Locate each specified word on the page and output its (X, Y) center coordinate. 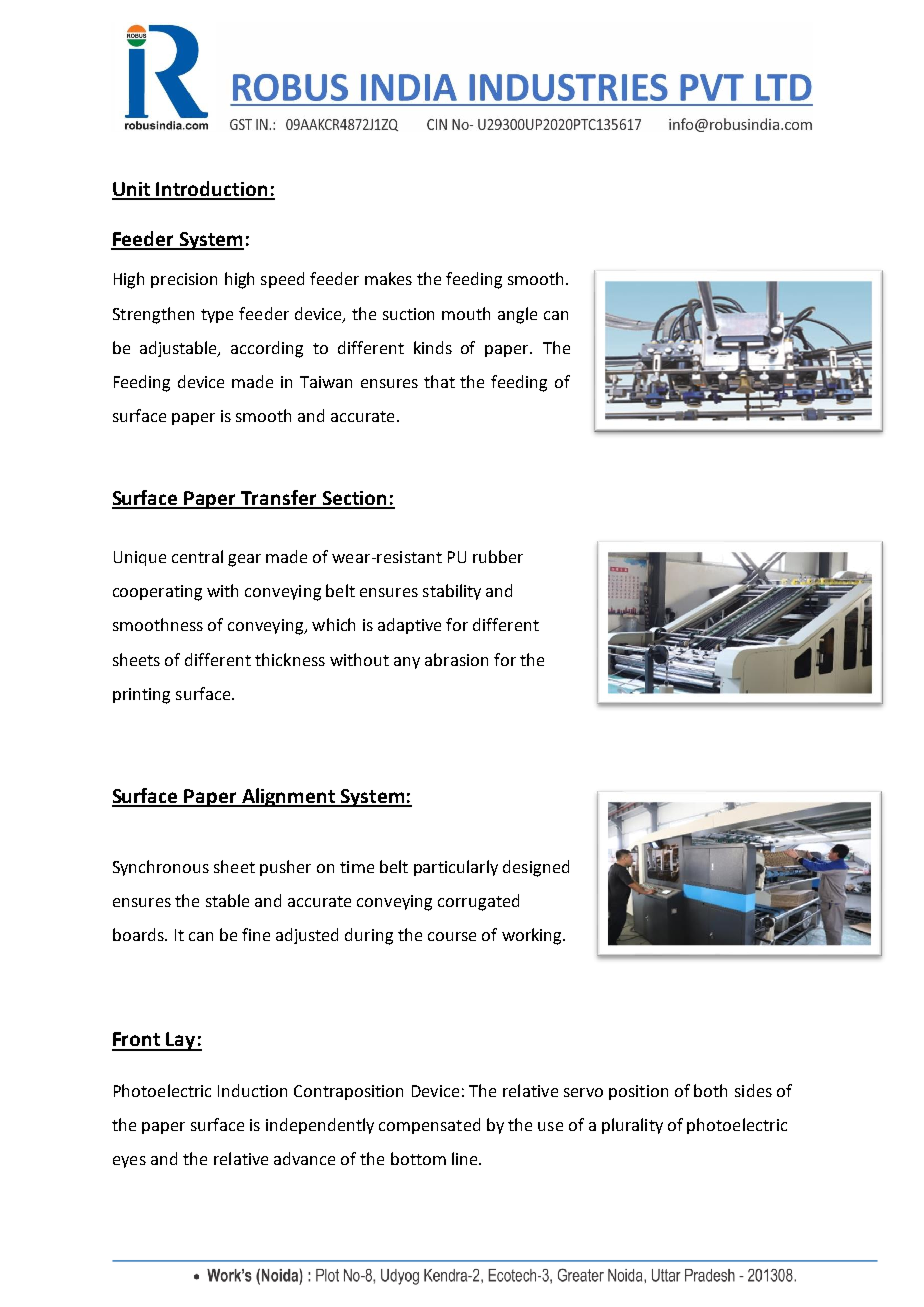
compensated (429, 1126)
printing (141, 696)
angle (517, 315)
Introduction (212, 190)
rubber (498, 556)
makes (388, 278)
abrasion (456, 659)
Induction (252, 1090)
